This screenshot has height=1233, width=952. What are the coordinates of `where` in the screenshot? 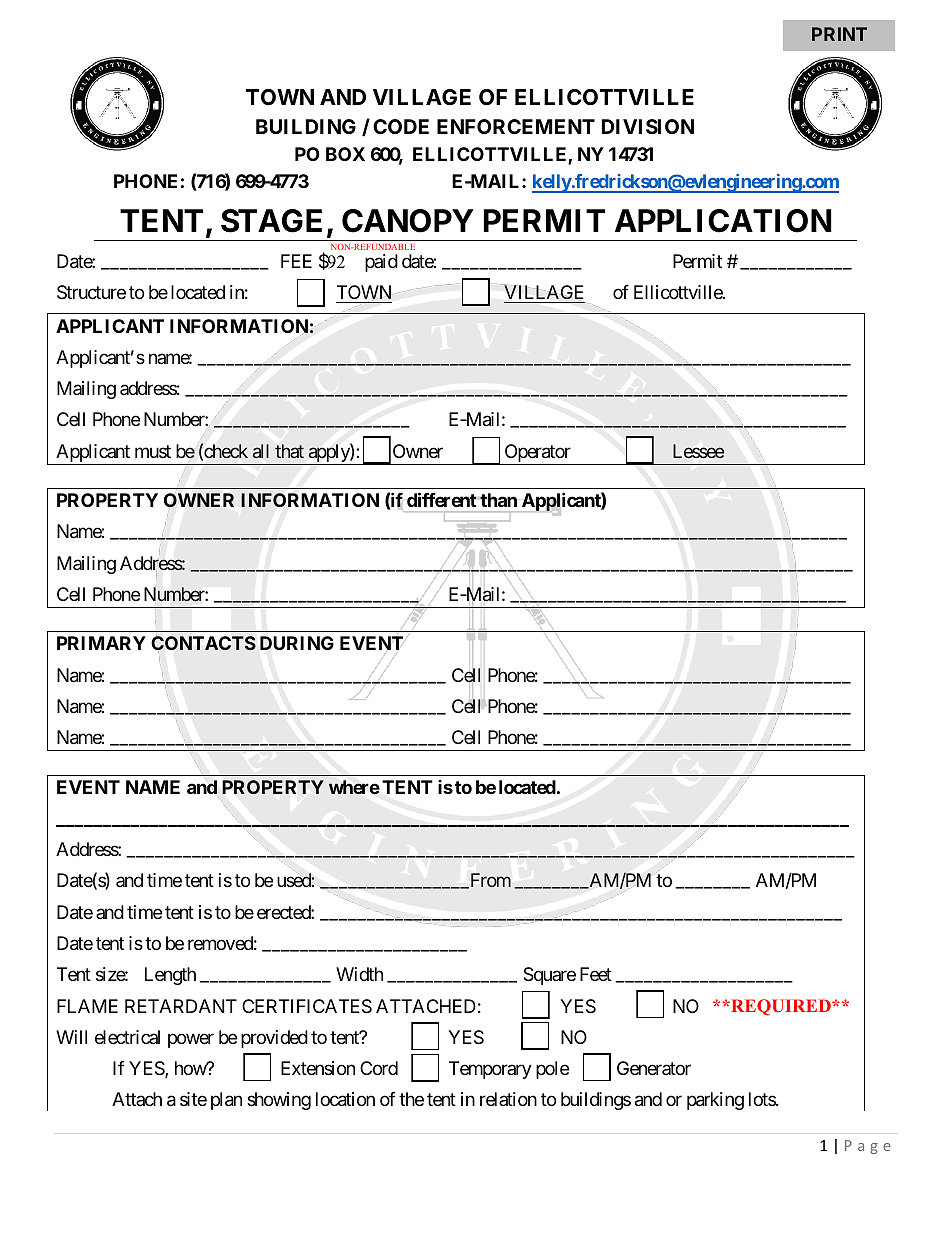 It's located at (354, 787).
